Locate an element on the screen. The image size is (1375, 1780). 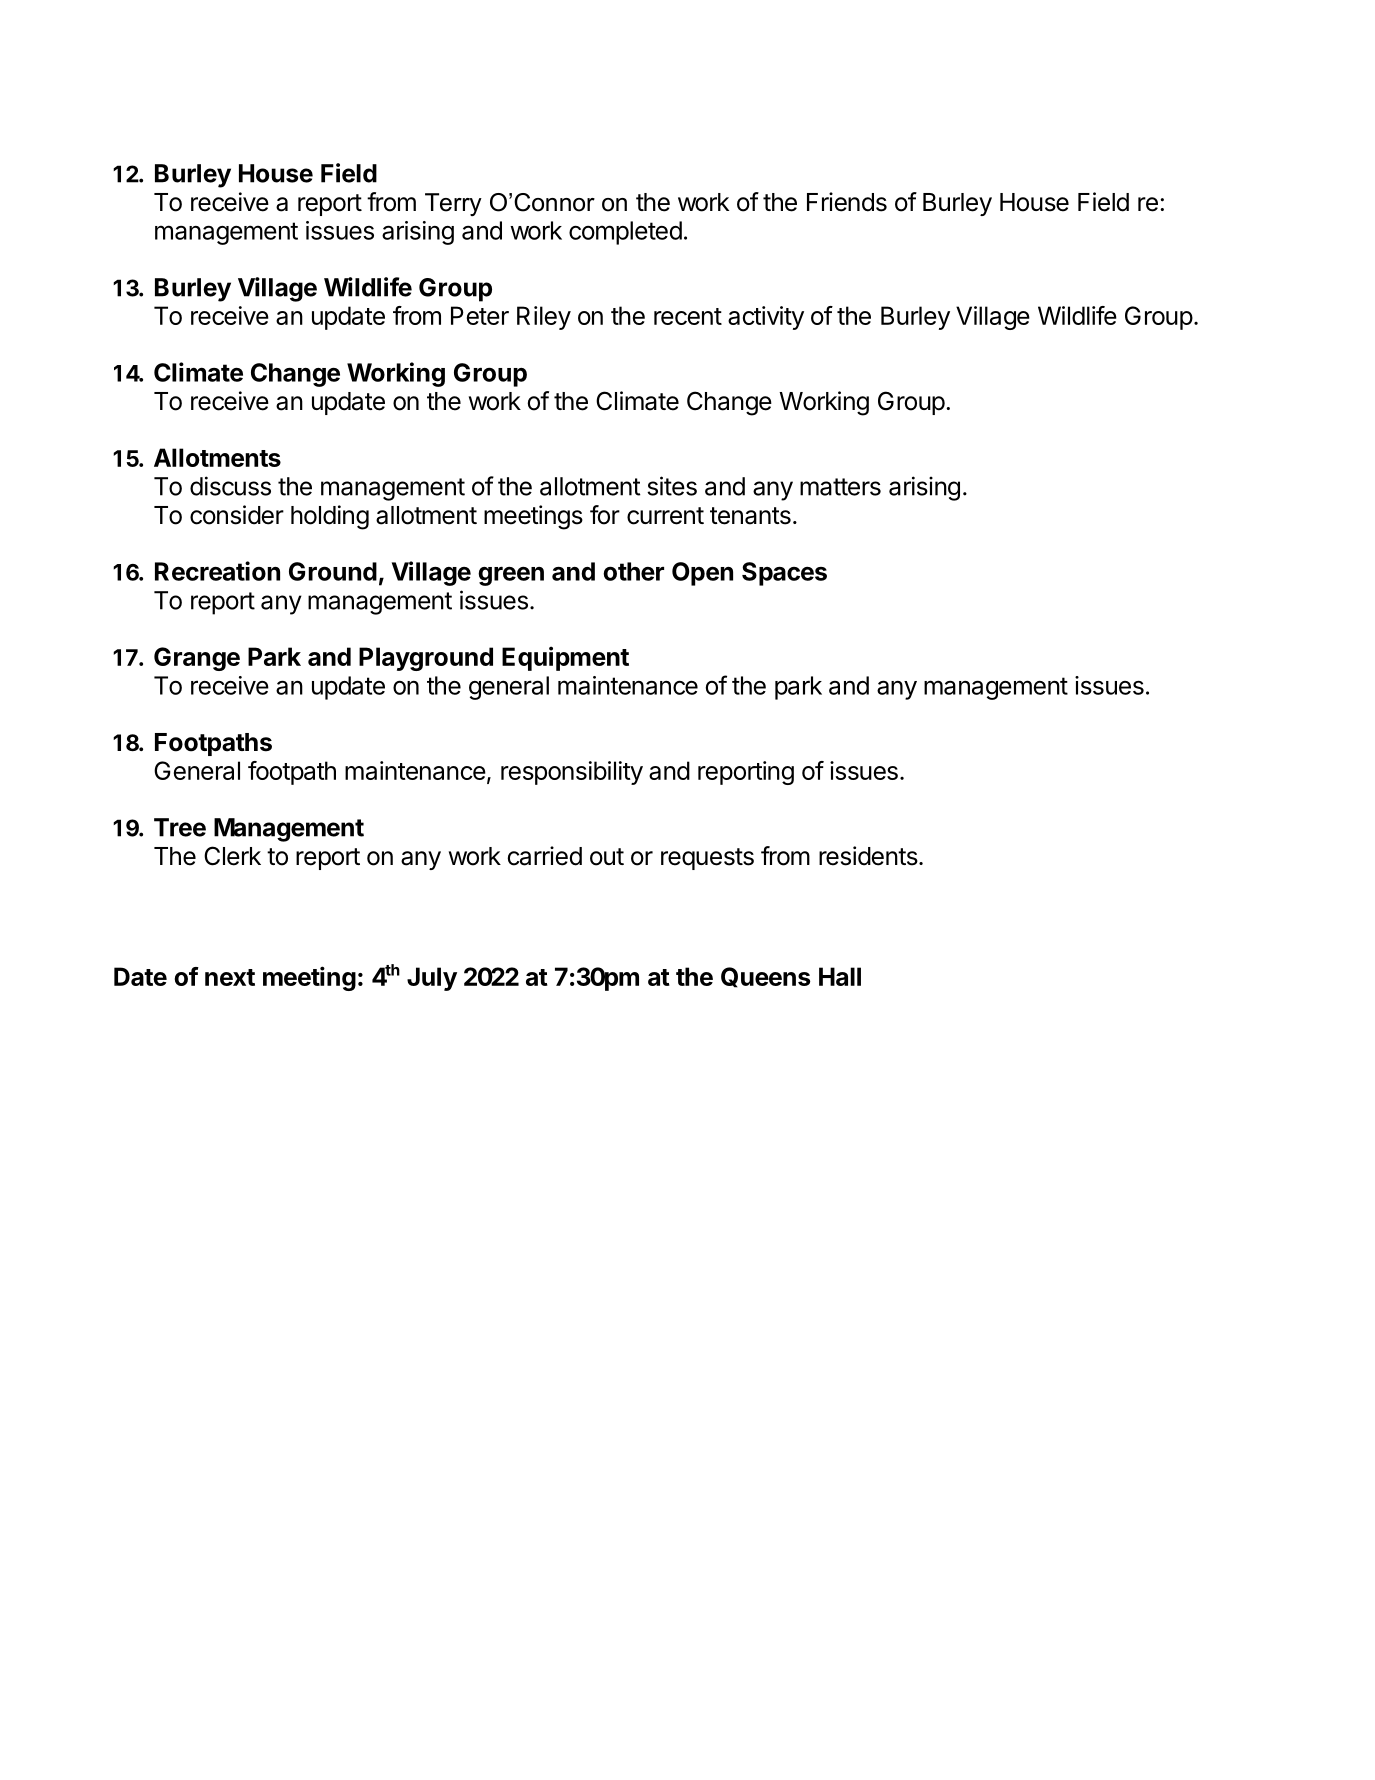
Tree is located at coordinates (180, 827).
